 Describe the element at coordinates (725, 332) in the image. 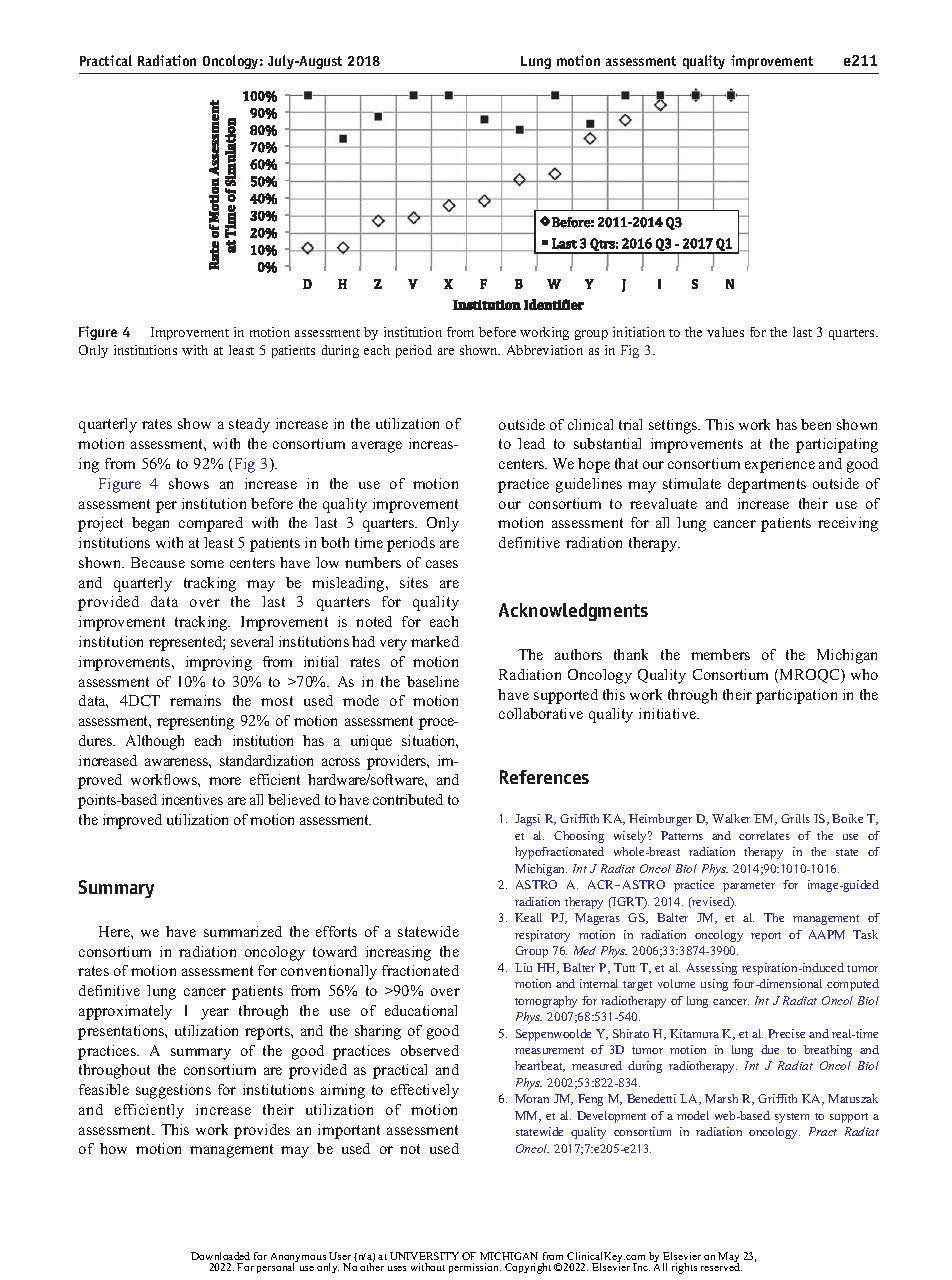

I see `values` at that location.
